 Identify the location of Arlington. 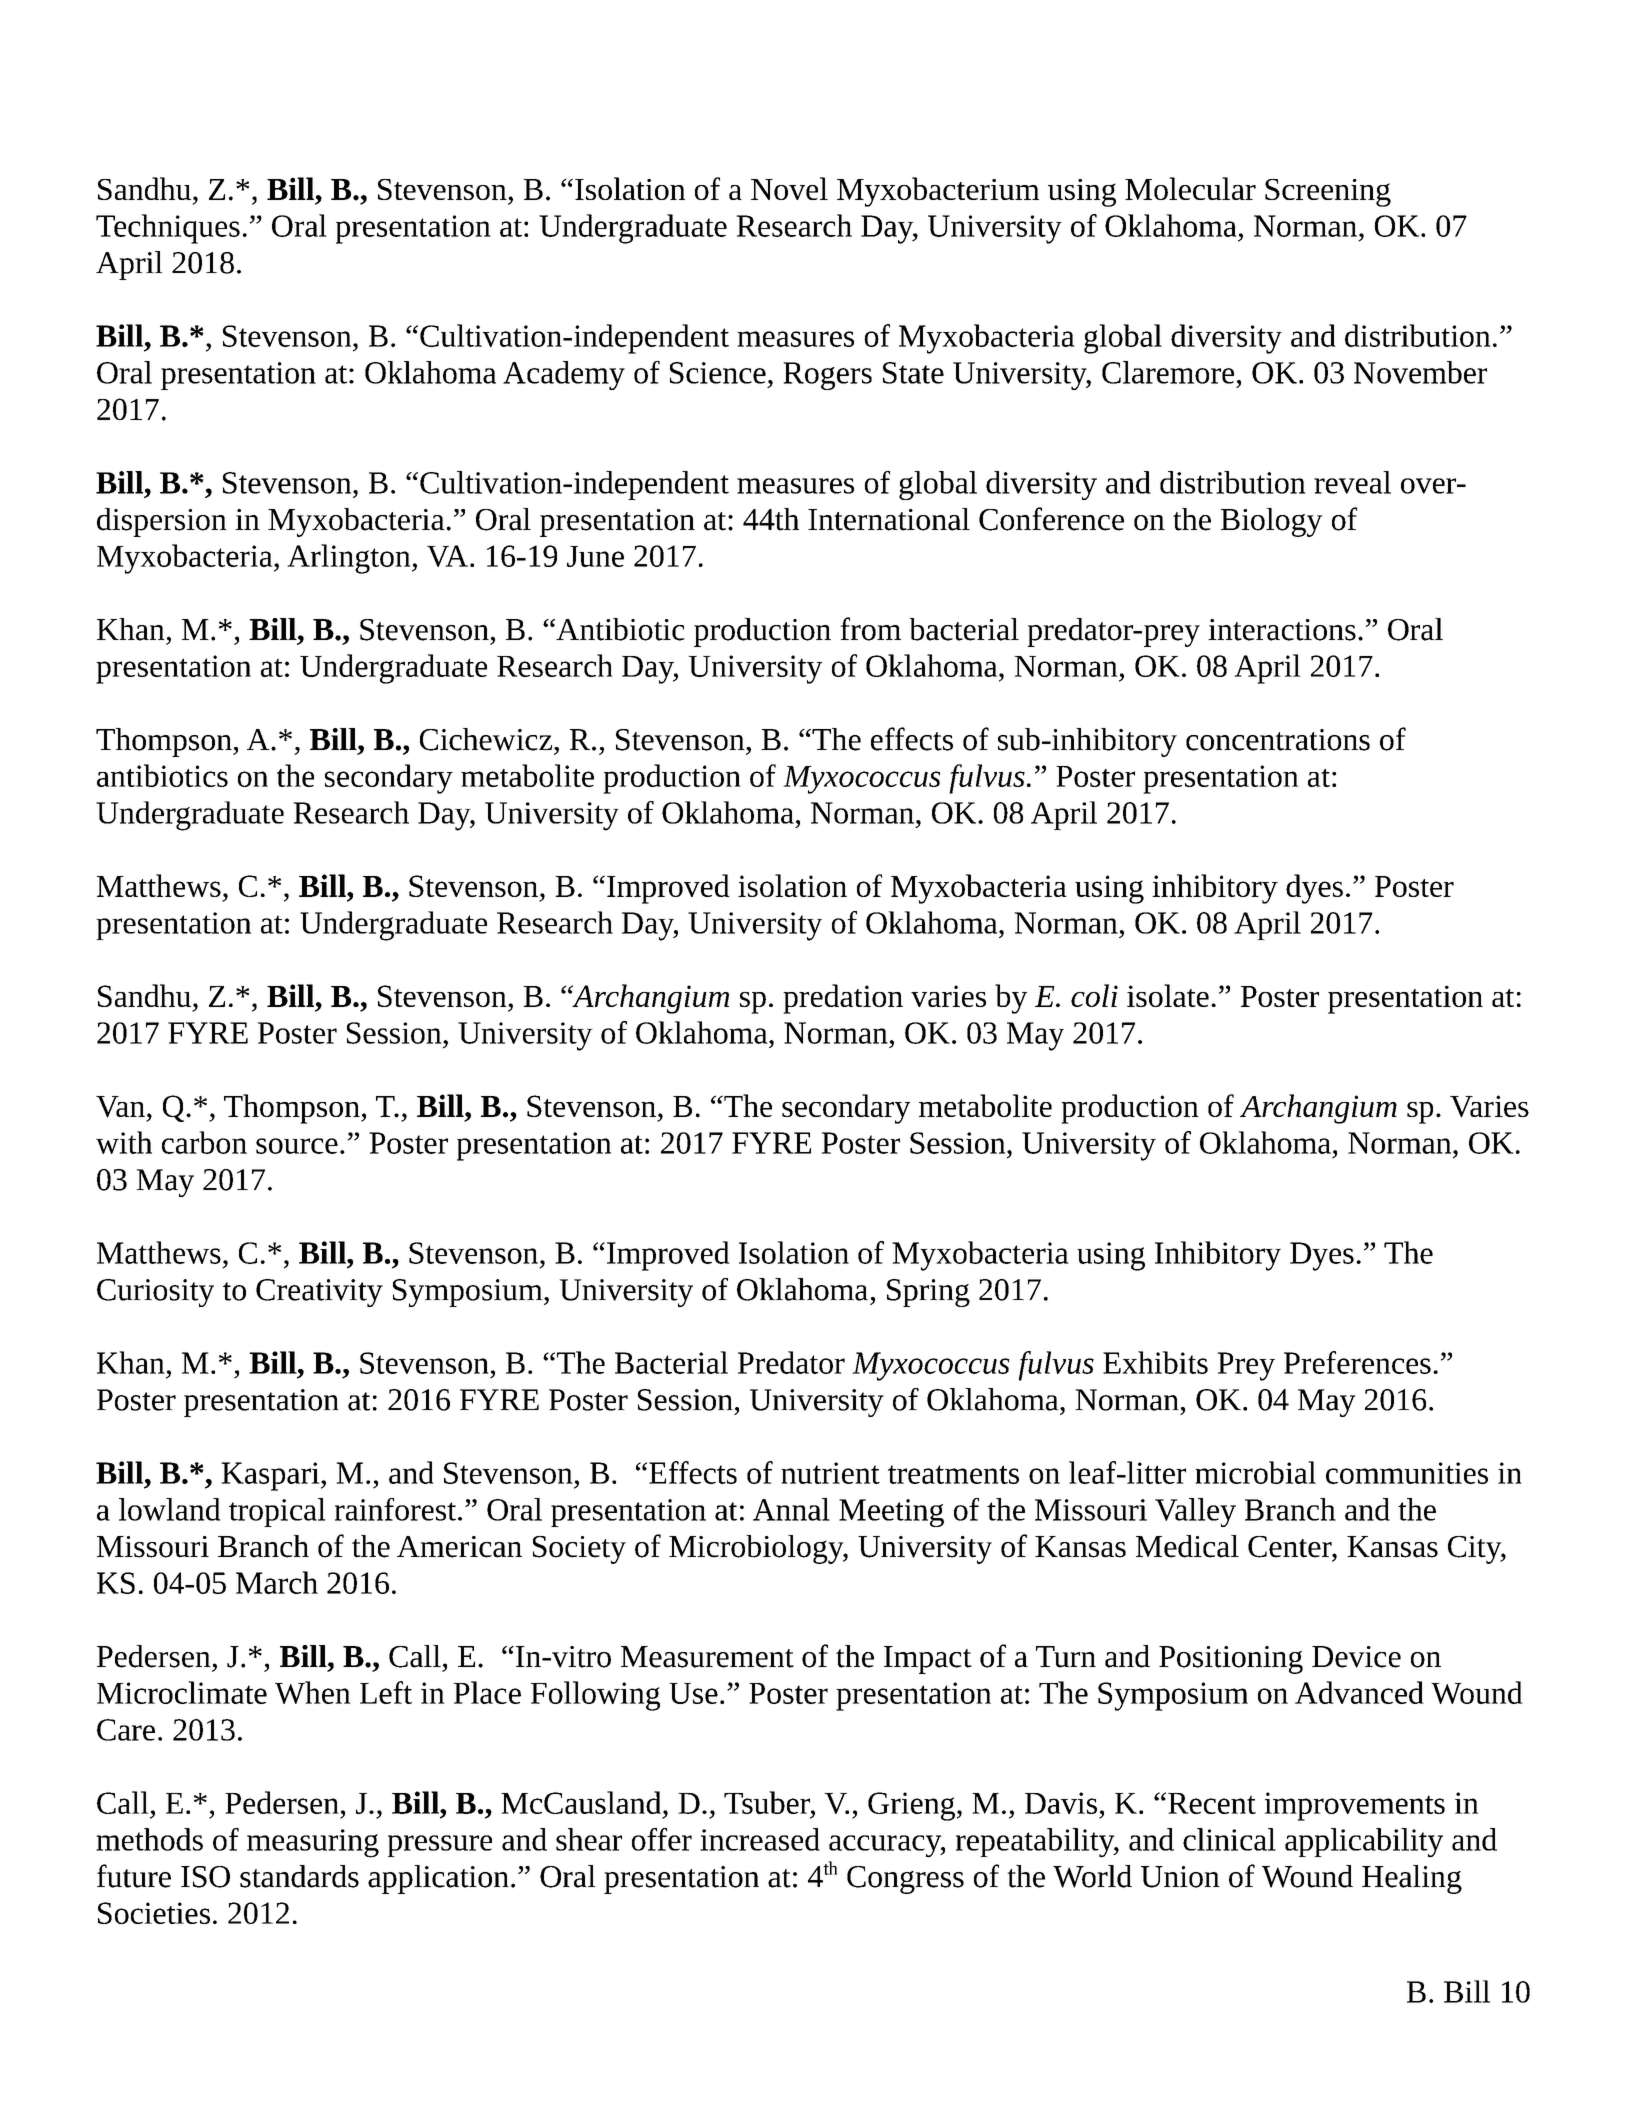
(350, 559).
